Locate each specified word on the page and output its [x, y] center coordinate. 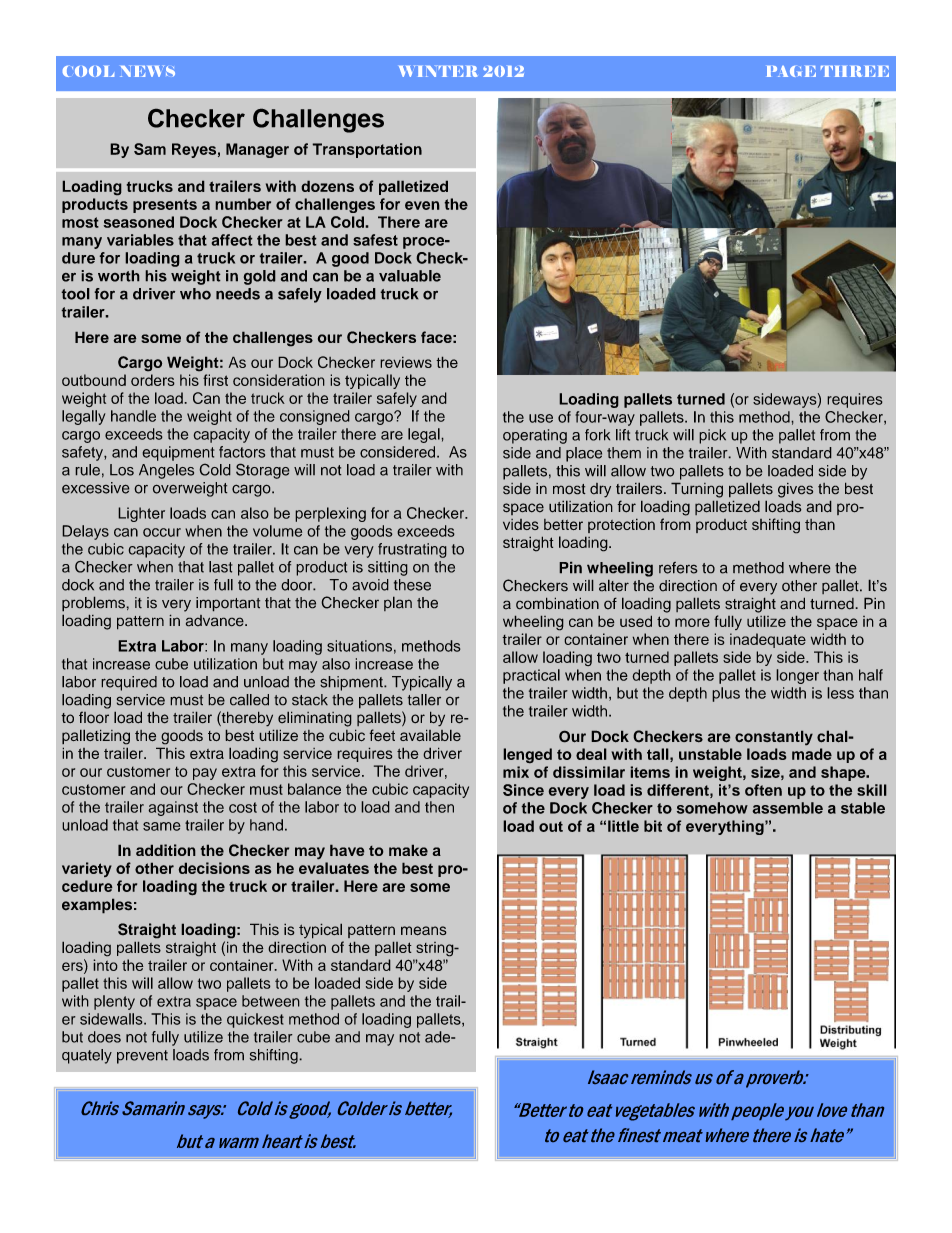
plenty [114, 1002]
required [129, 683]
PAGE [791, 71]
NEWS [147, 71]
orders [153, 380]
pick [712, 436]
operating [535, 436]
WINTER [438, 71]
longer [797, 676]
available [430, 735]
